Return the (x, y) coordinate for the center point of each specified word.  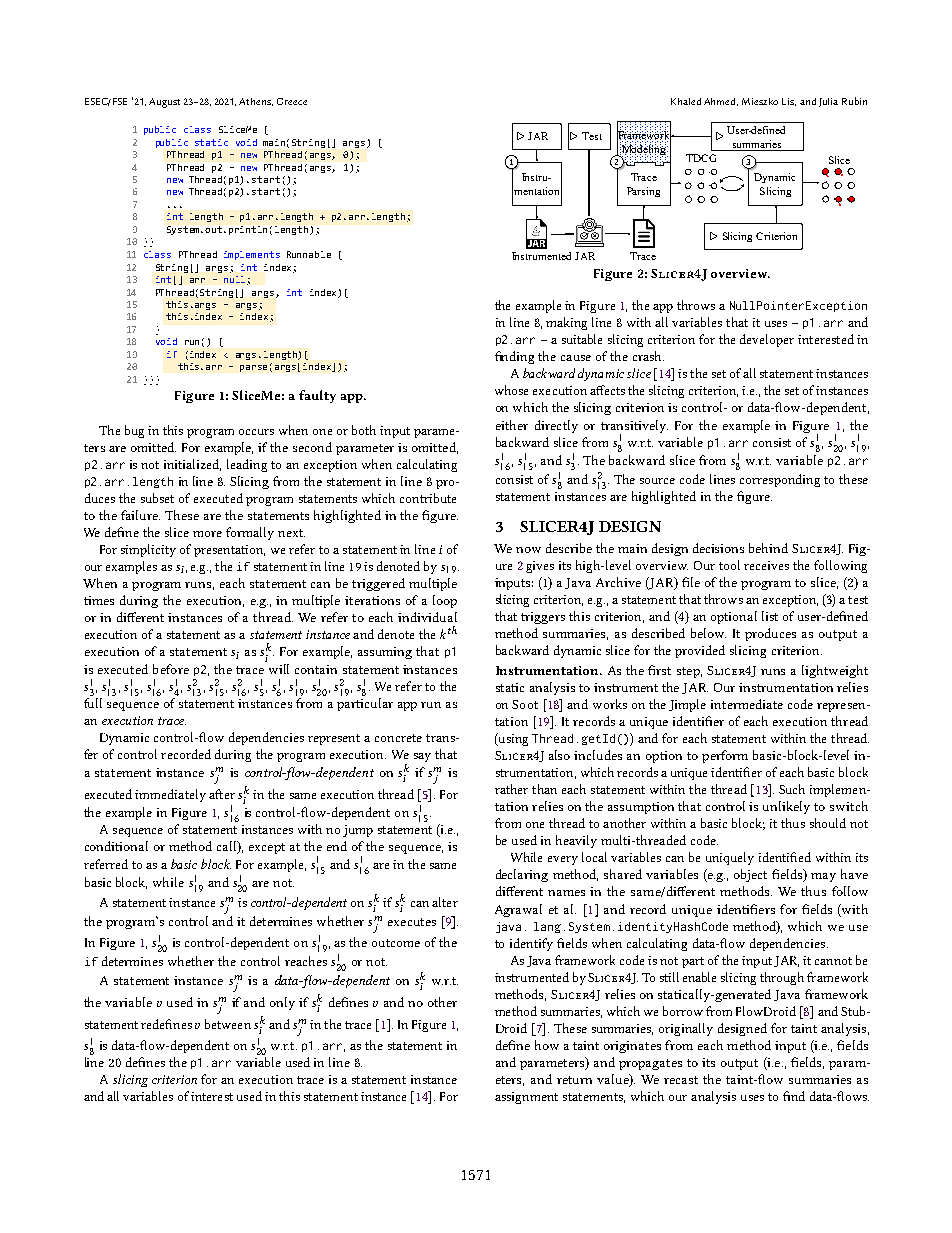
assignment (526, 1098)
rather (511, 789)
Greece (292, 101)
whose (511, 390)
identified (785, 857)
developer (767, 340)
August (164, 103)
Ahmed (721, 102)
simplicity (148, 550)
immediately (170, 795)
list (770, 616)
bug (134, 431)
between (228, 1024)
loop (445, 601)
